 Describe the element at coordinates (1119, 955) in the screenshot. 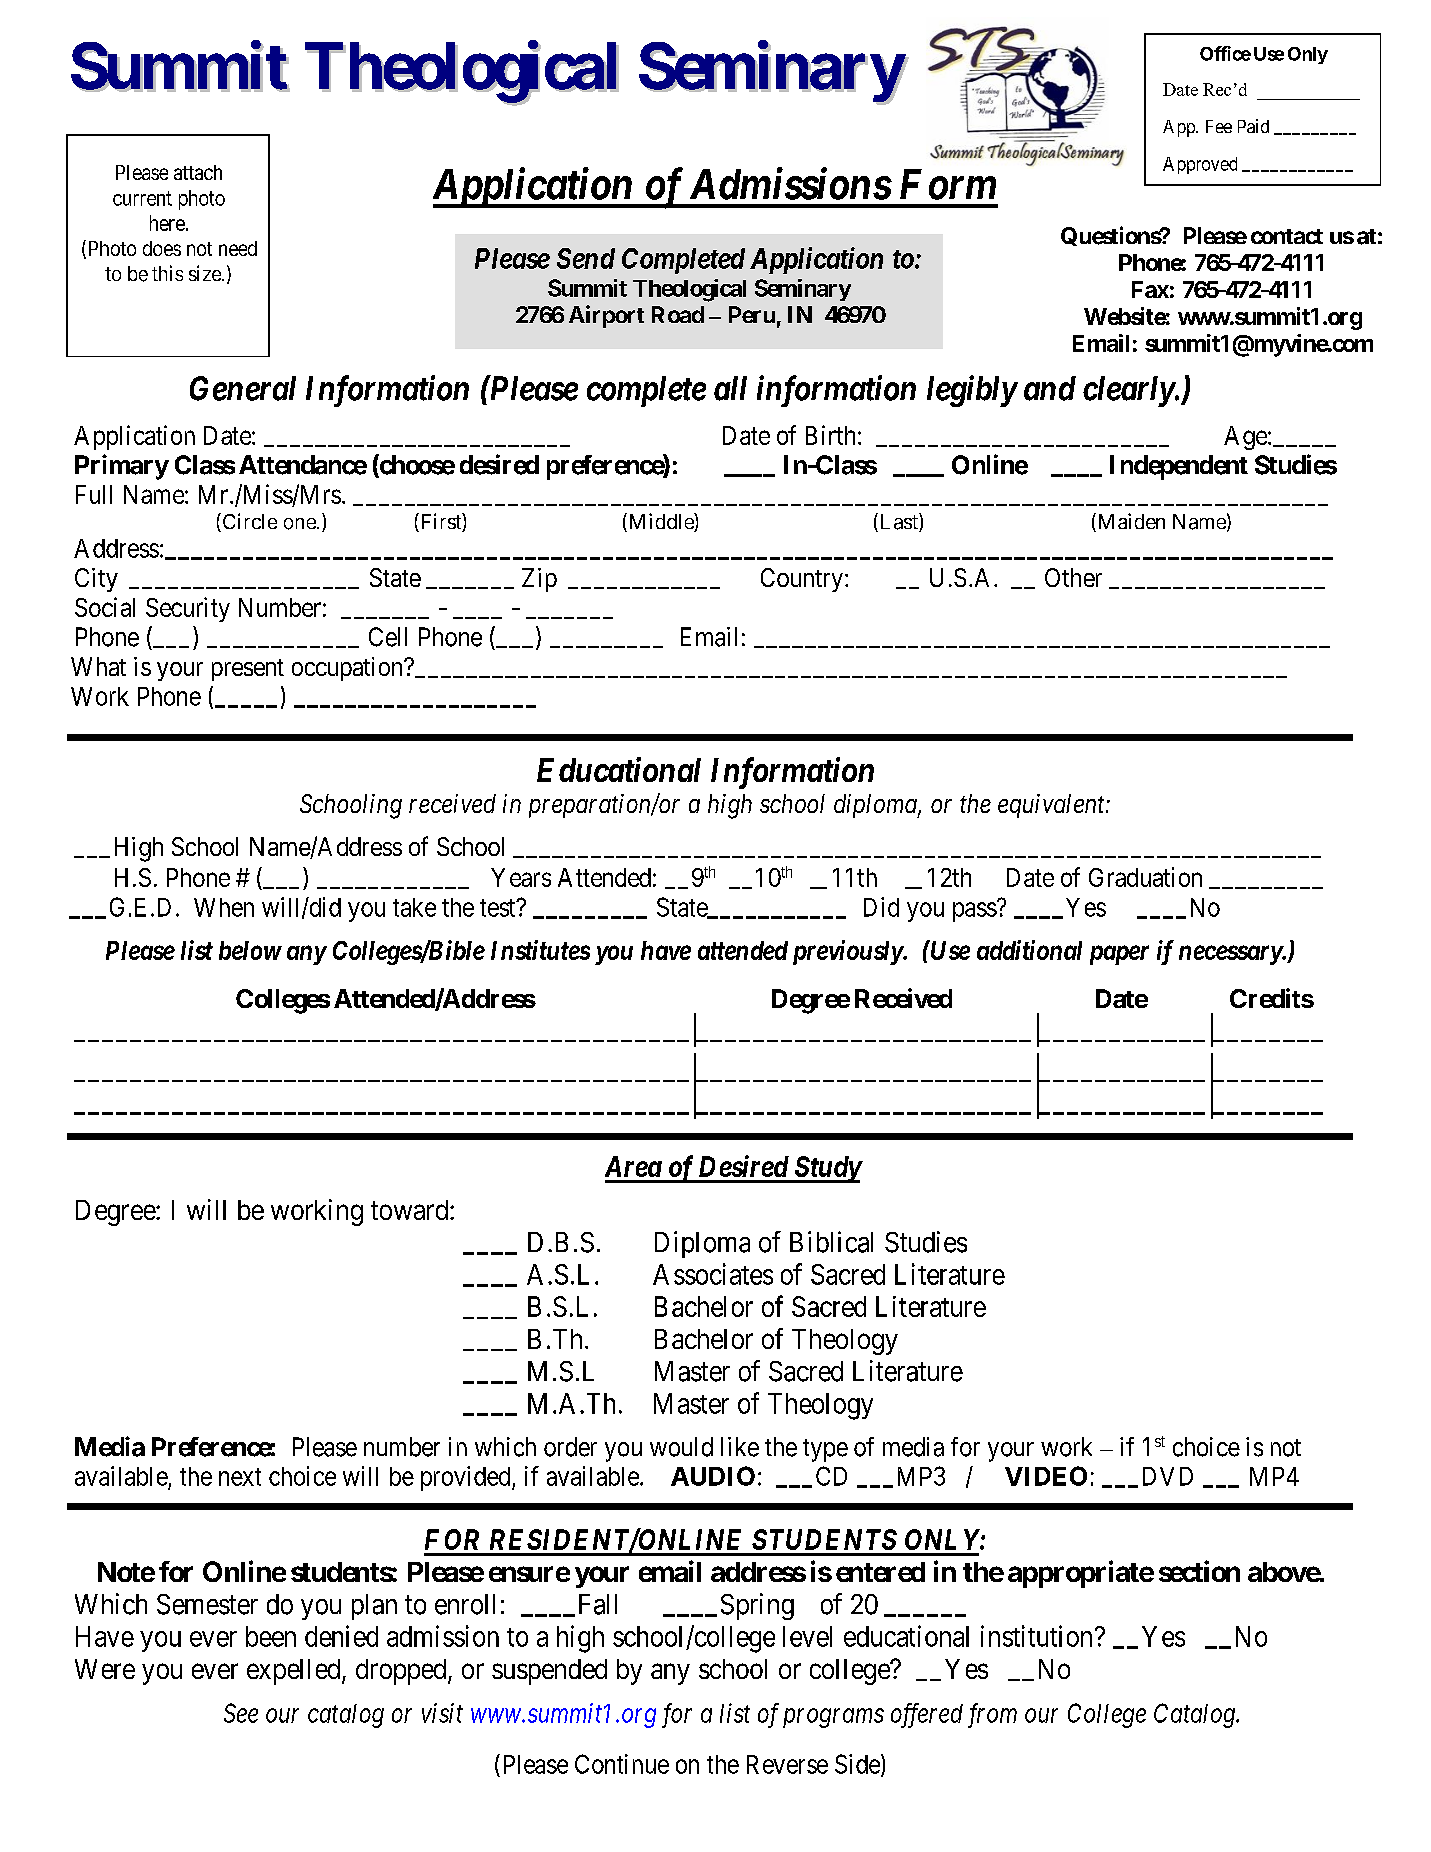

I see `paper` at that location.
